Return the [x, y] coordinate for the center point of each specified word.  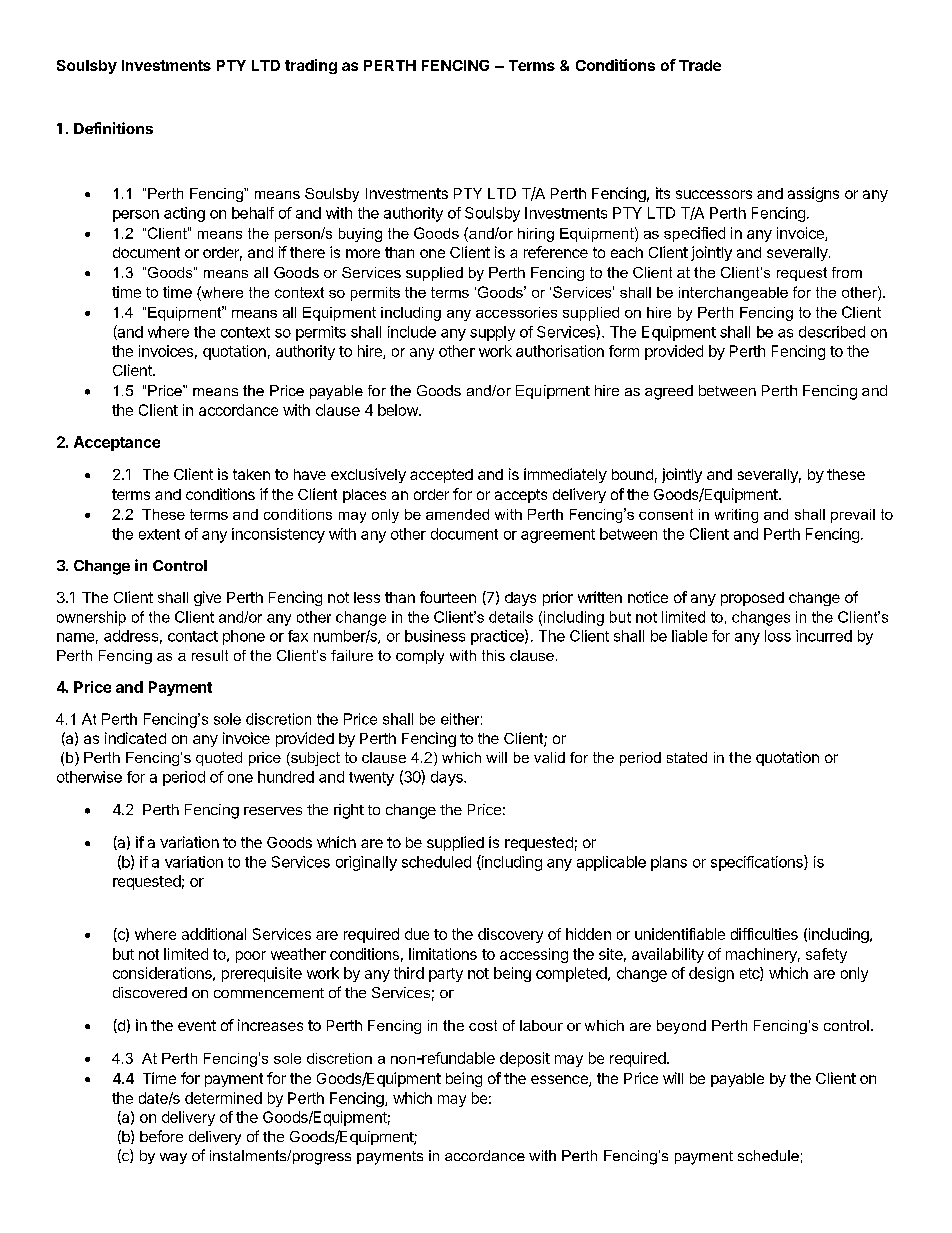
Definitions [113, 128]
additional [214, 934]
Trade [700, 65]
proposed [752, 599]
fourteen [448, 597]
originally [366, 863]
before [161, 1136]
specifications [758, 863]
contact [193, 636]
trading [311, 66]
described [832, 332]
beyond [681, 1027]
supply [492, 333]
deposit [525, 1059]
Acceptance [117, 443]
